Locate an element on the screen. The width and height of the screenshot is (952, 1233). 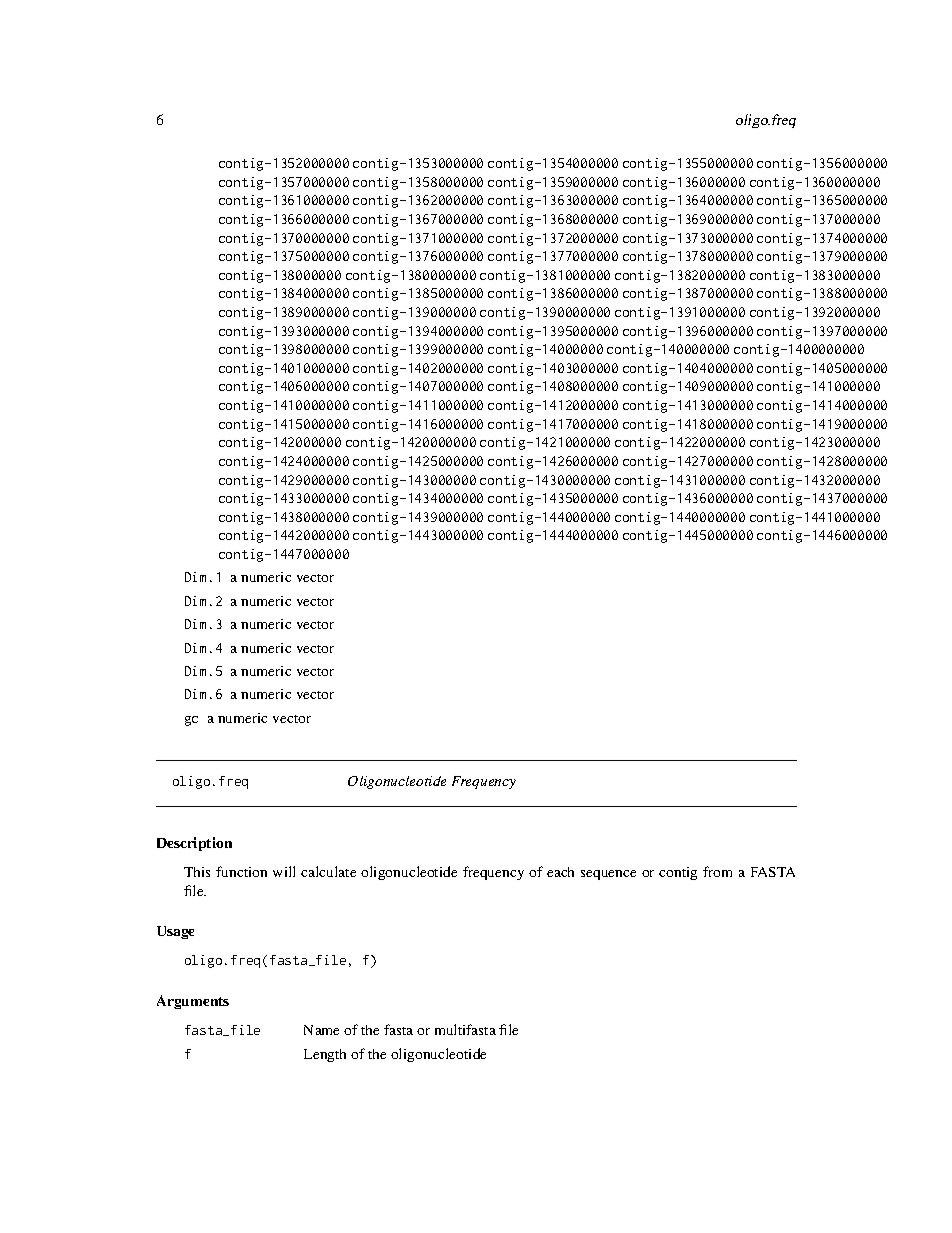
Length is located at coordinates (325, 1055).
